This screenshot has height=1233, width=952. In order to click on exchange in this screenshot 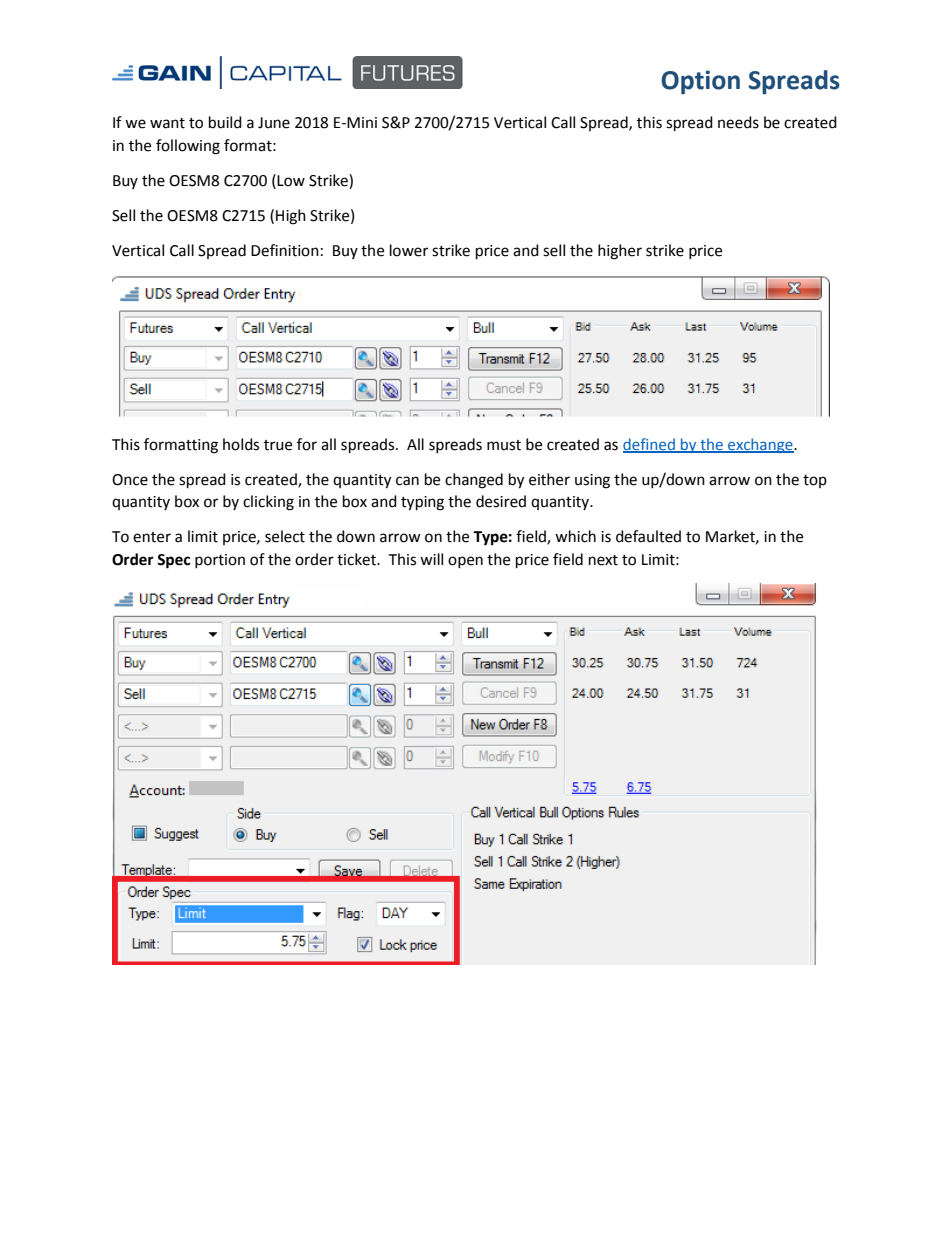, I will do `click(760, 445)`.
